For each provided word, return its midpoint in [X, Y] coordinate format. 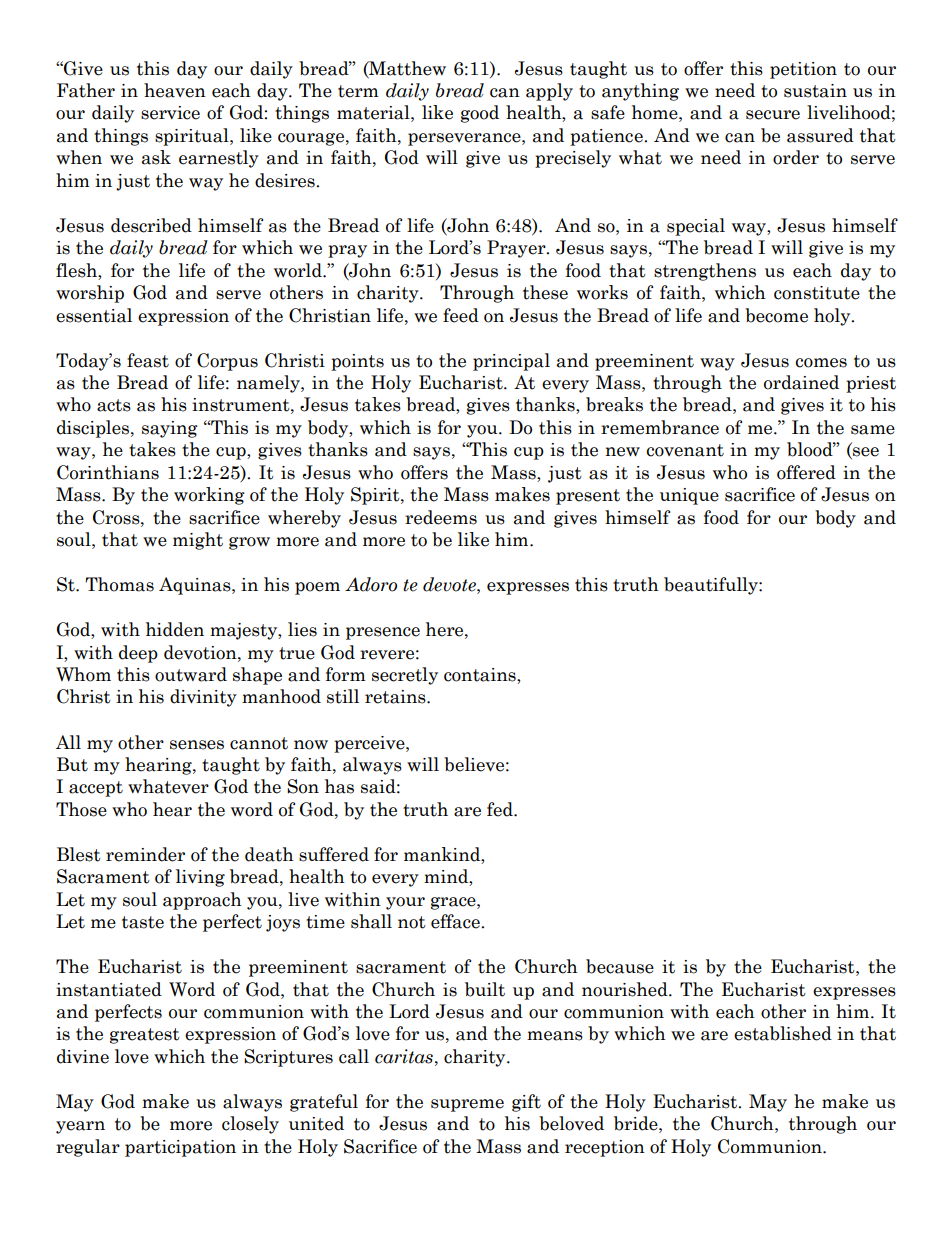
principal [511, 362]
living [200, 878]
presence [383, 633]
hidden [175, 629]
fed [501, 809]
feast [148, 360]
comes [821, 363]
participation [180, 1148]
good [480, 114]
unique [689, 496]
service [170, 113]
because [620, 966]
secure [773, 115]
